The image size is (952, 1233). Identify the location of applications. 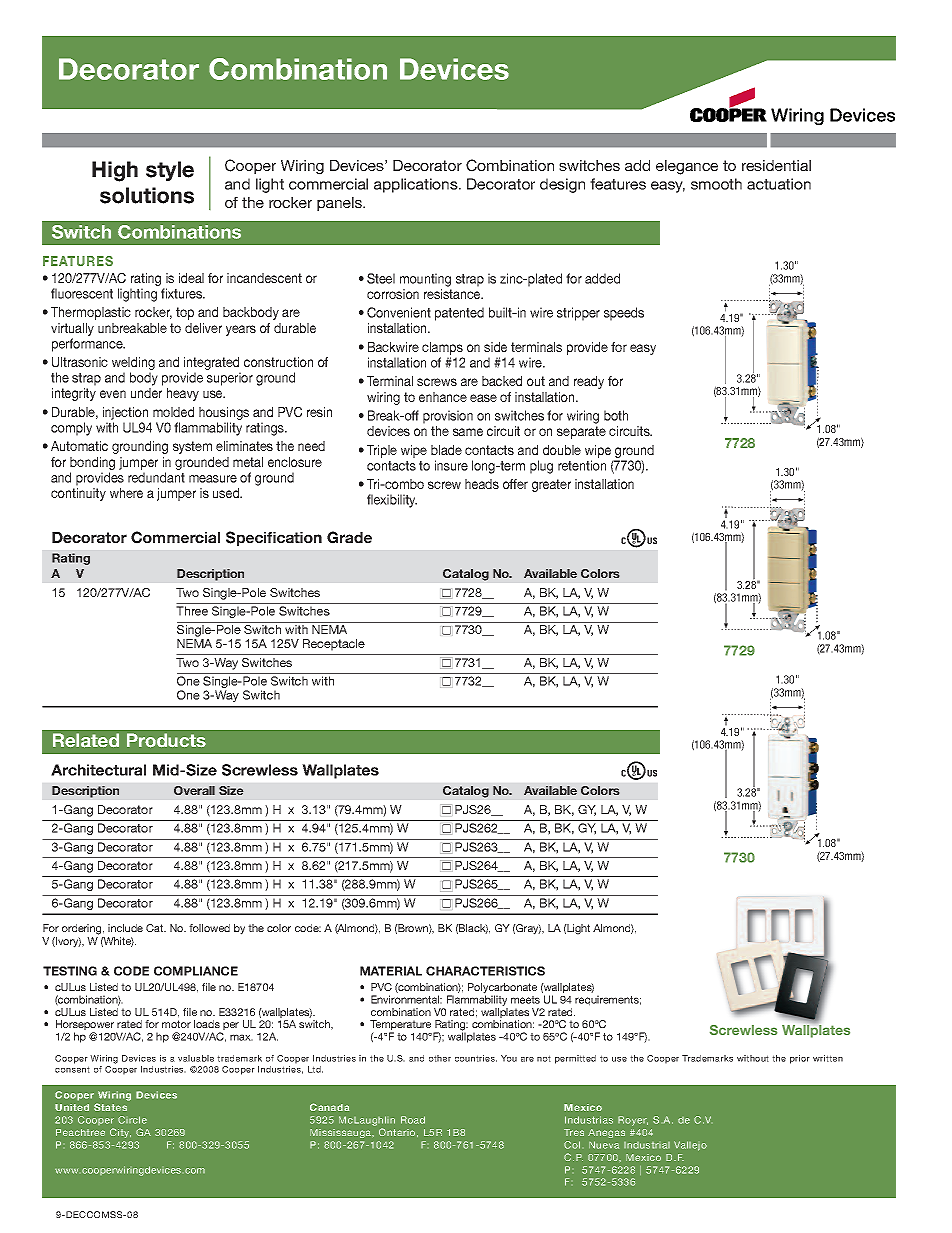
(417, 185).
